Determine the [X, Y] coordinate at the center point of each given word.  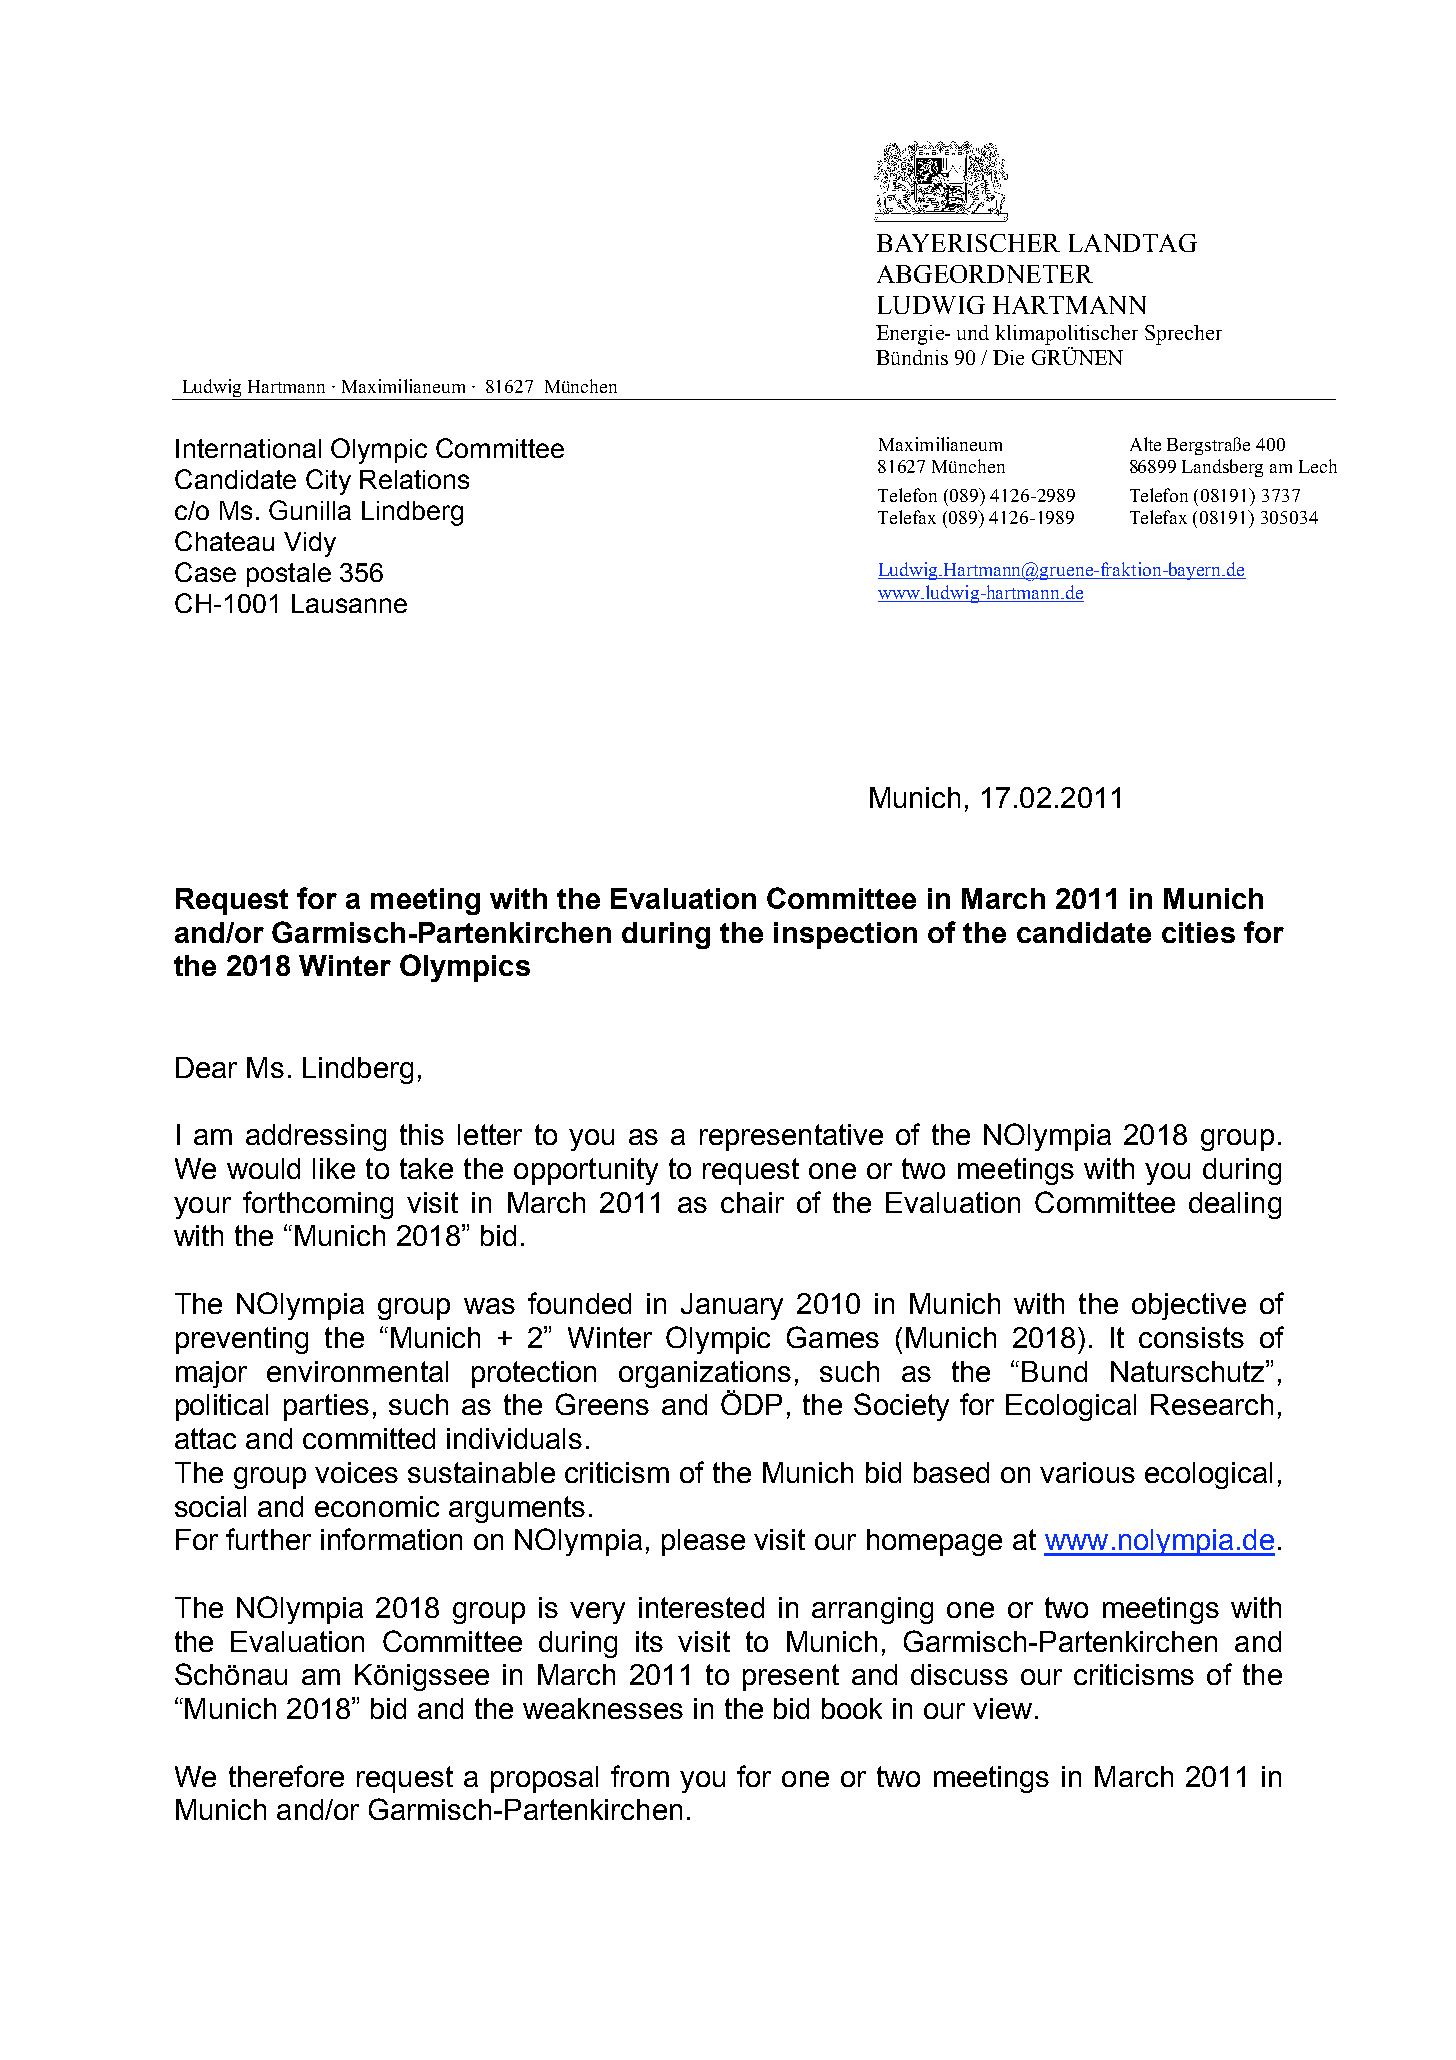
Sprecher [1183, 335]
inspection [845, 935]
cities [1198, 932]
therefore [286, 1776]
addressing [316, 1137]
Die [1008, 357]
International [248, 448]
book [852, 1708]
